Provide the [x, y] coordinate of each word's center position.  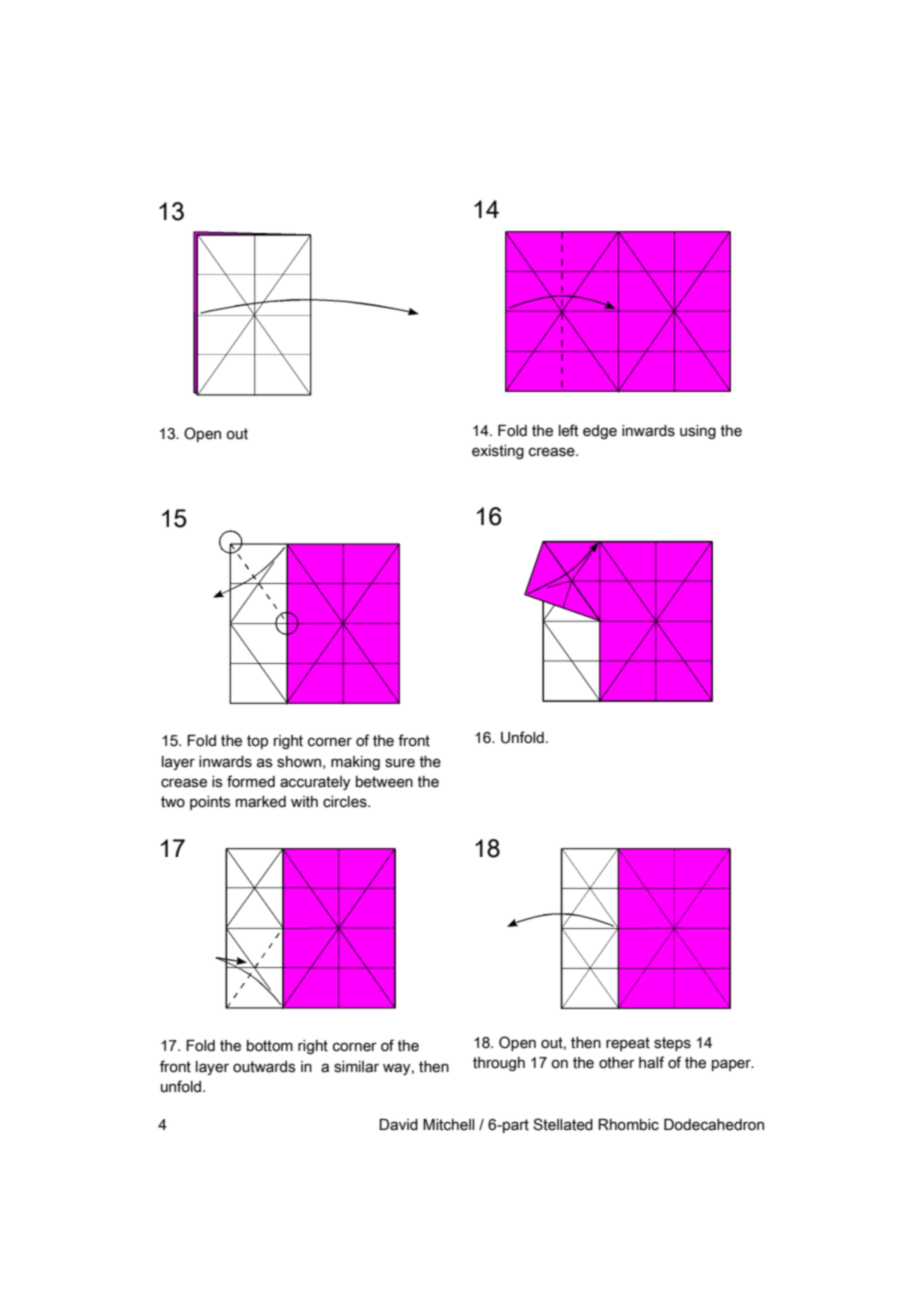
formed [251, 781]
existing [498, 452]
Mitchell [448, 1125]
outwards [264, 1067]
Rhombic [628, 1125]
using [698, 432]
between [384, 782]
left [568, 430]
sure [400, 763]
